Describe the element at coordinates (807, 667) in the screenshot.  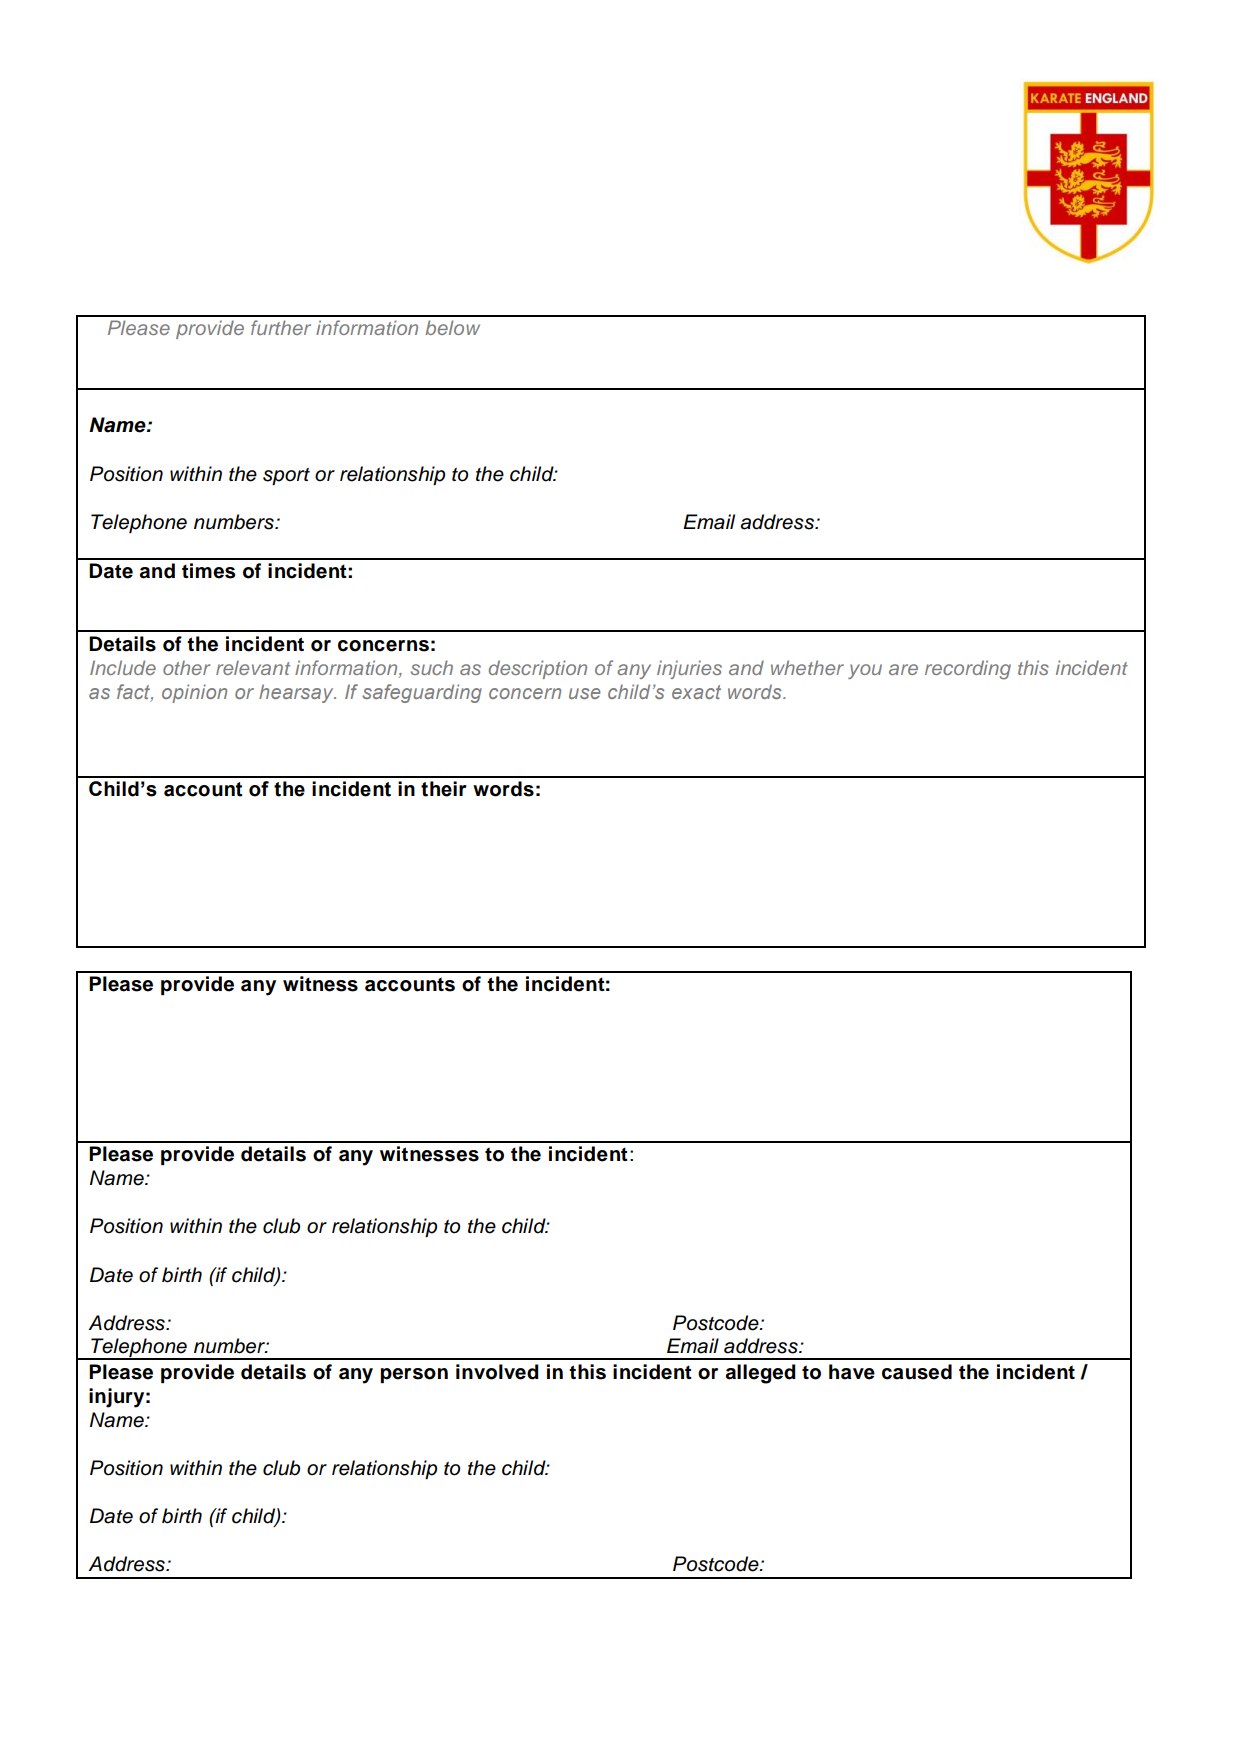
I see `whether` at that location.
